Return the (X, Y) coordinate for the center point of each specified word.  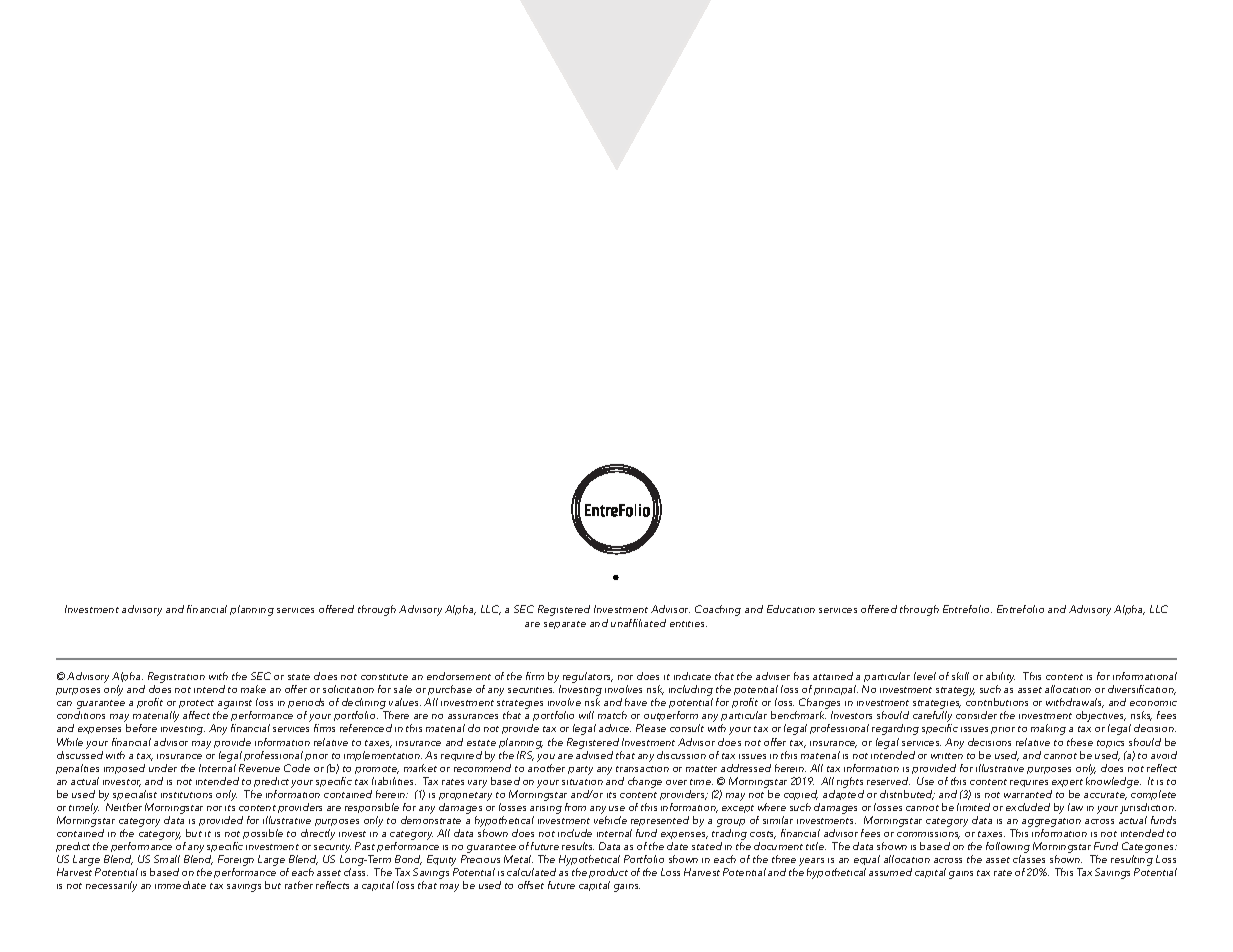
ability (1000, 679)
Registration (176, 679)
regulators (588, 677)
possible (263, 834)
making (1048, 729)
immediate (180, 885)
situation (582, 782)
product (608, 875)
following (1008, 849)
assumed (890, 872)
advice (615, 728)
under (163, 768)
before (141, 728)
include (575, 833)
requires (1029, 783)
